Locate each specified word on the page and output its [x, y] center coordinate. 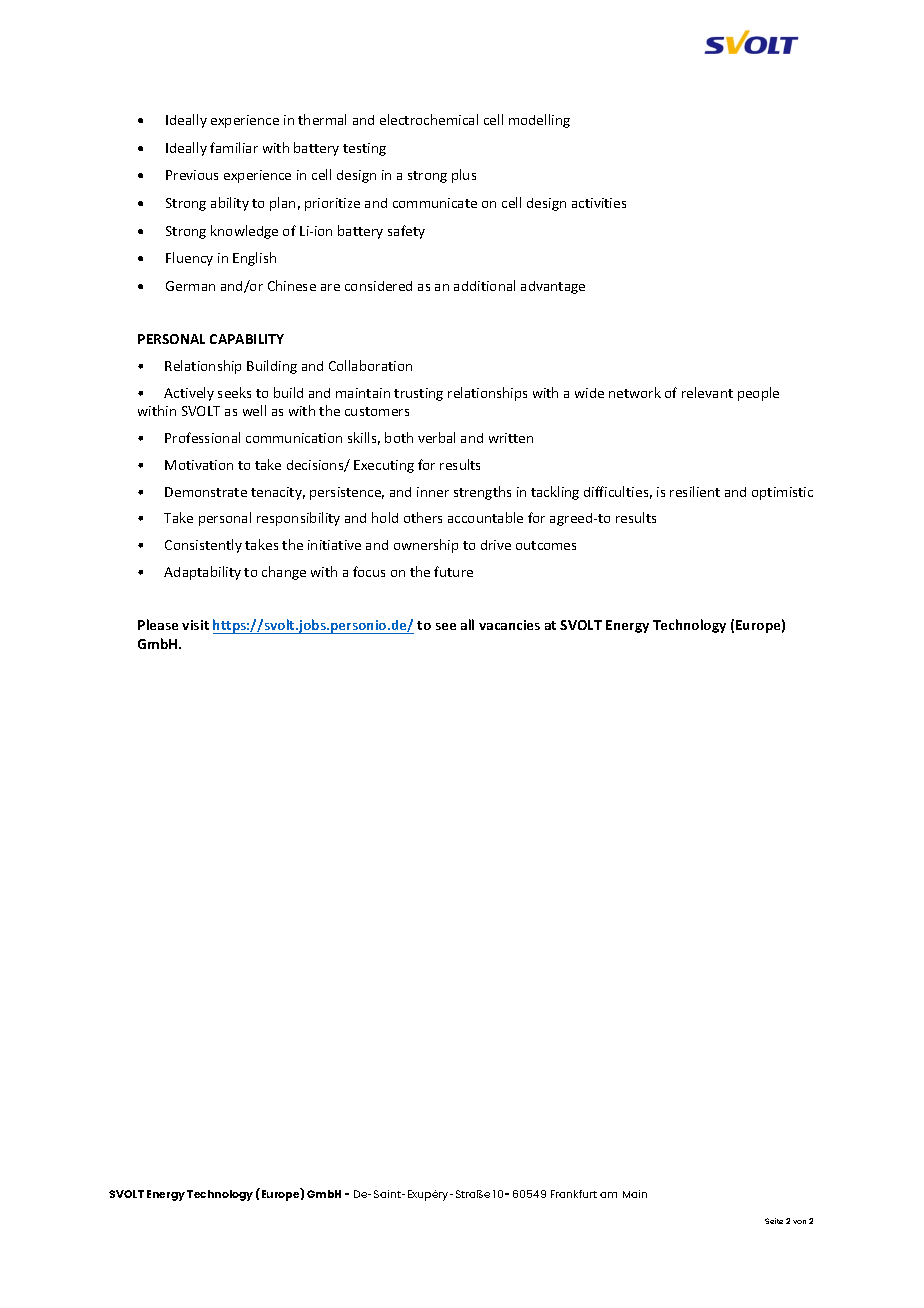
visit [195, 625]
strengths [482, 493]
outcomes [546, 545]
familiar [234, 147]
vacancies [509, 625]
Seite [774, 1221]
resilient [695, 491]
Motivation [199, 465]
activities [599, 203]
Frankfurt [574, 1194]
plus [464, 176]
